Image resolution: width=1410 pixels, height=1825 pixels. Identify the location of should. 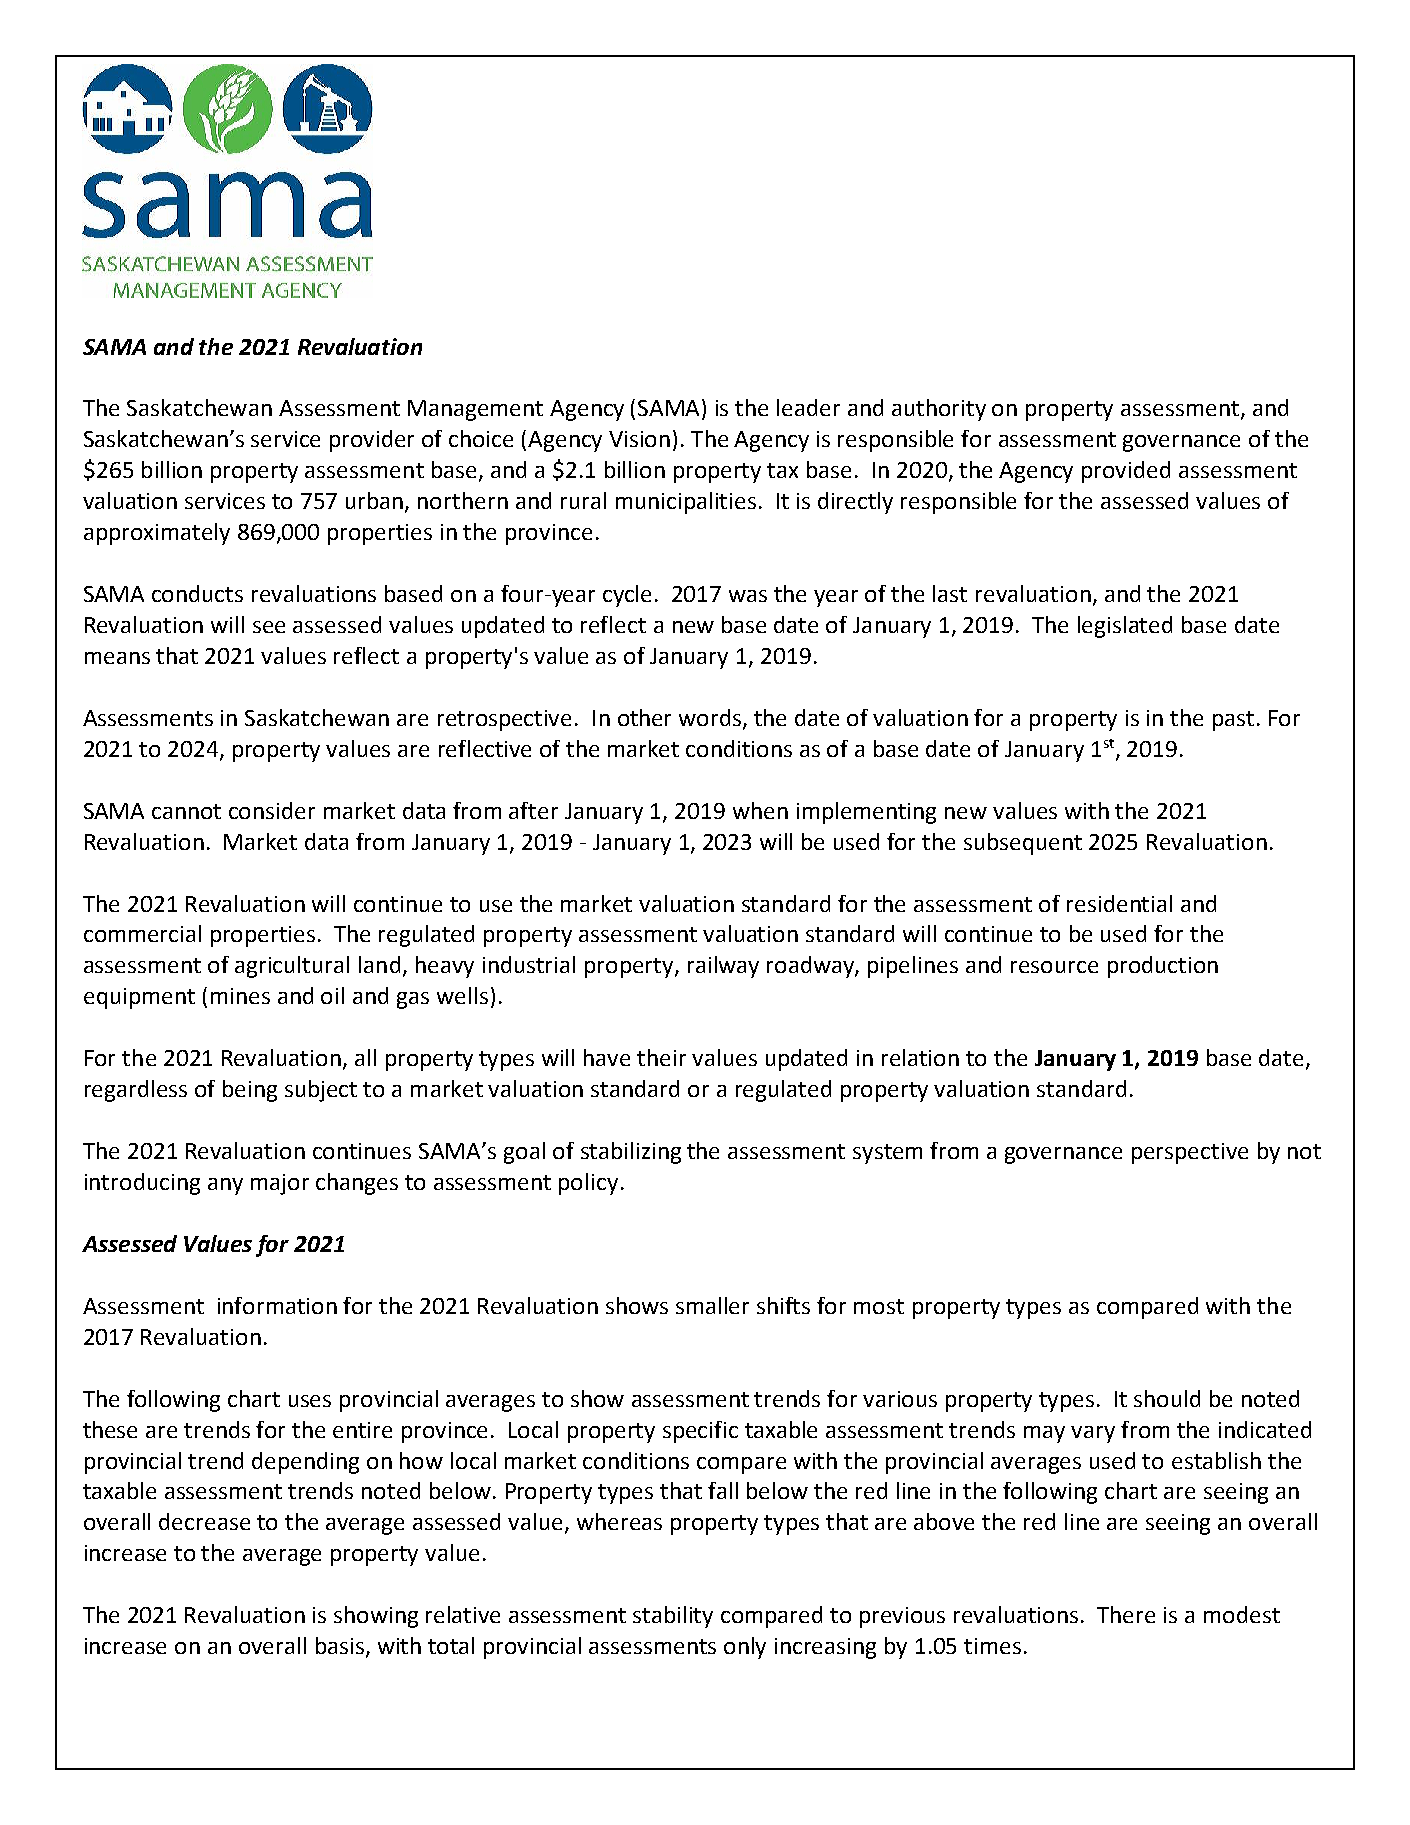
(1167, 1398).
